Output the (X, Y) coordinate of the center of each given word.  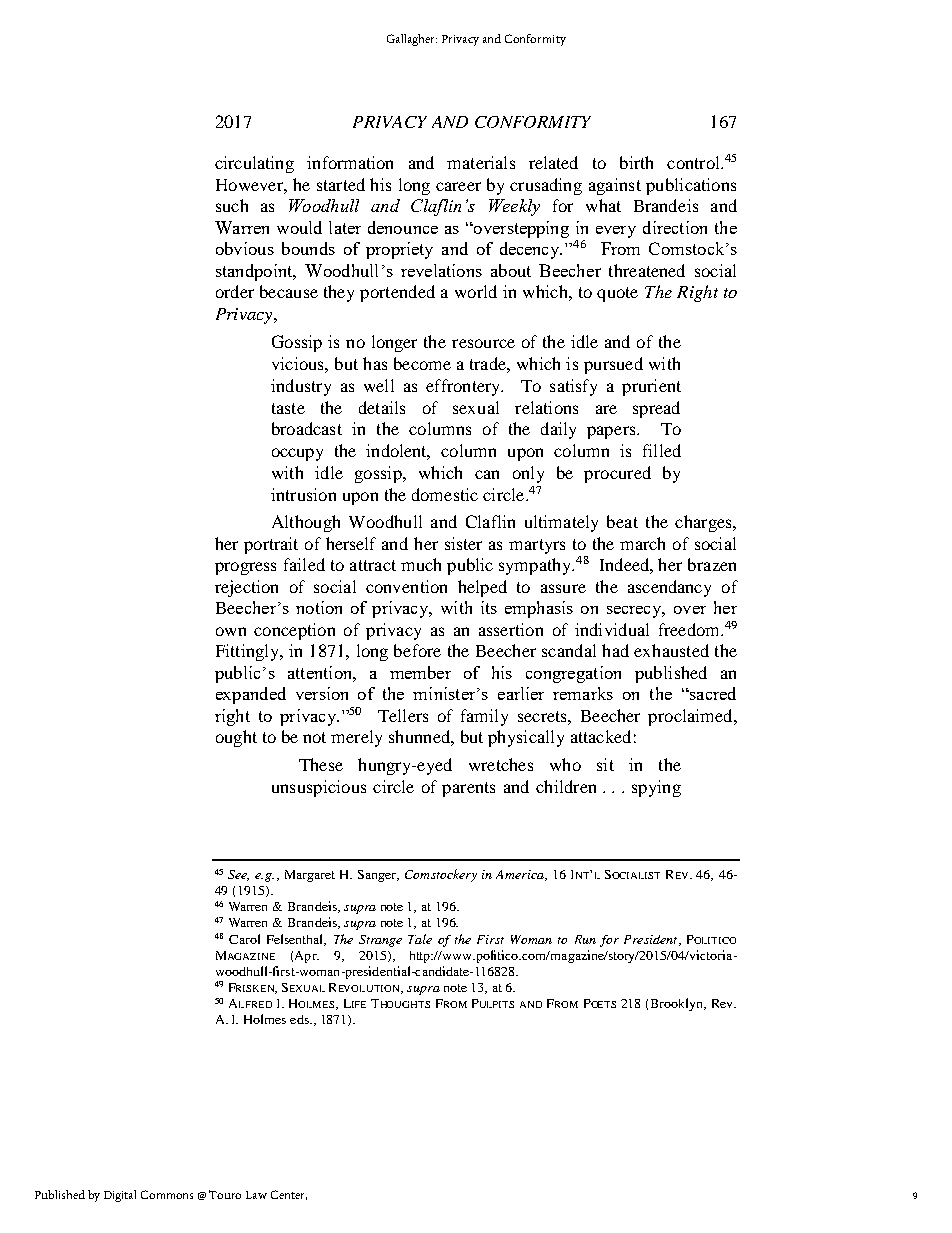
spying (656, 788)
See (238, 875)
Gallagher (412, 40)
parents (468, 789)
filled (662, 450)
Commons (167, 1194)
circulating (254, 164)
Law (256, 1195)
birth (636, 162)
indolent (398, 452)
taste (288, 408)
